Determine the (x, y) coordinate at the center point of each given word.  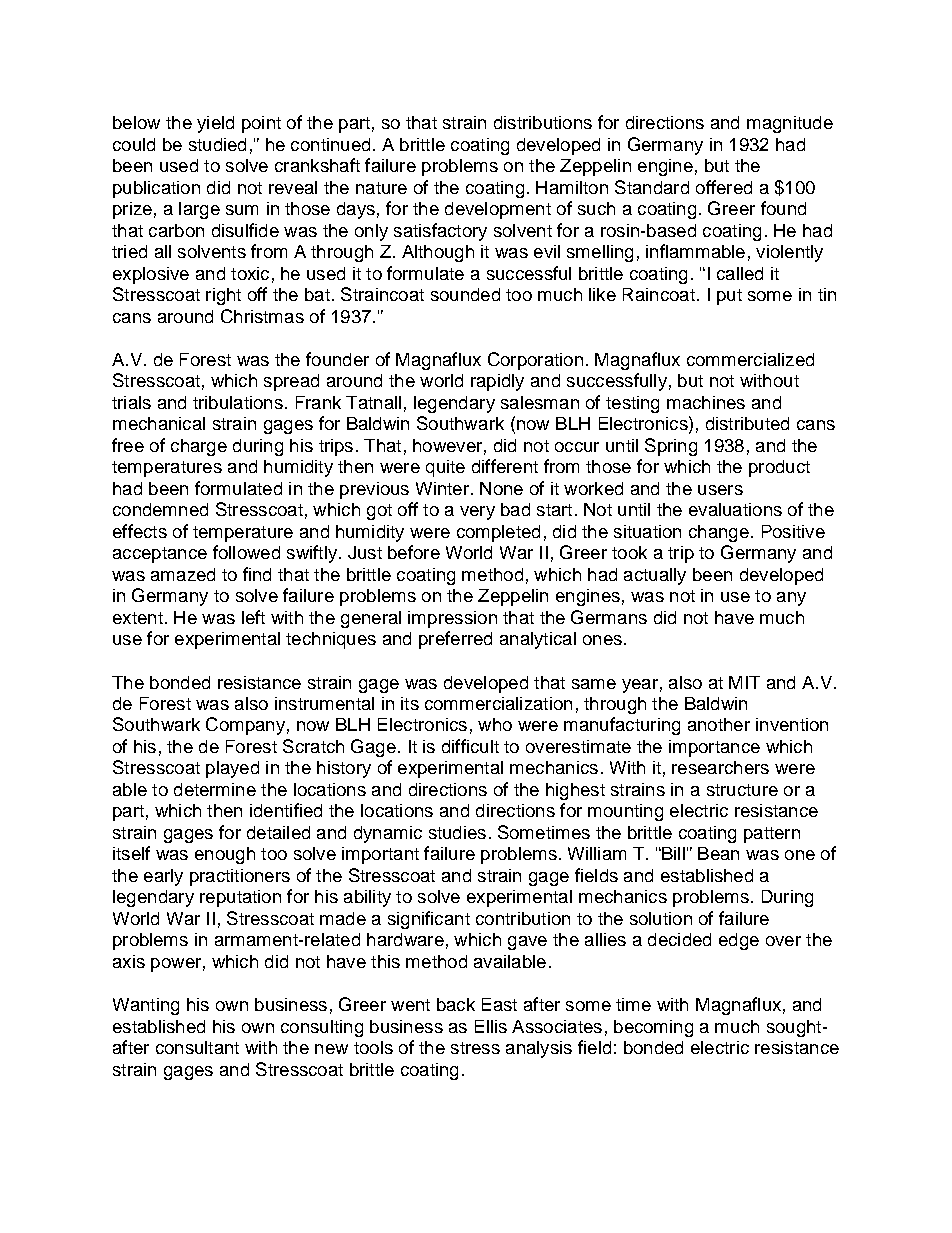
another (719, 724)
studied (217, 144)
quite (445, 468)
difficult (470, 746)
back (456, 1004)
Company (245, 726)
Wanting (146, 1006)
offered (724, 187)
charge (199, 447)
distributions (543, 122)
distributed (747, 423)
